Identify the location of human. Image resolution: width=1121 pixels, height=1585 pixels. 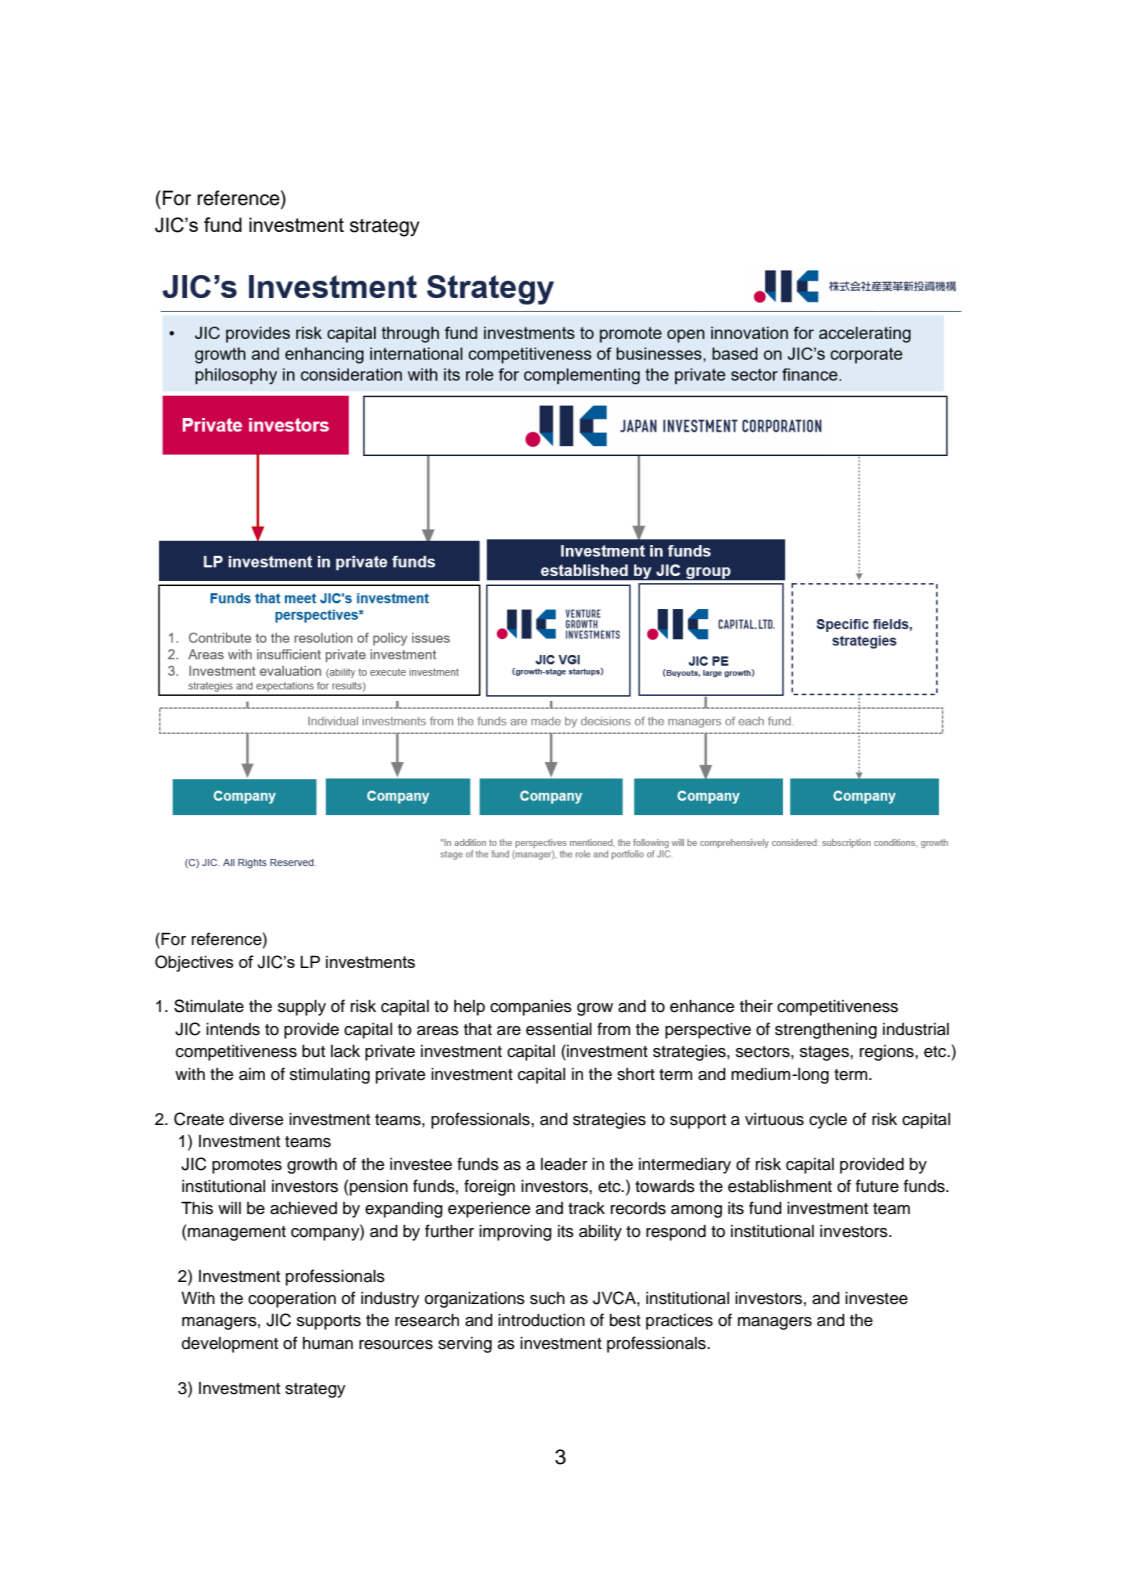
(328, 1343).
